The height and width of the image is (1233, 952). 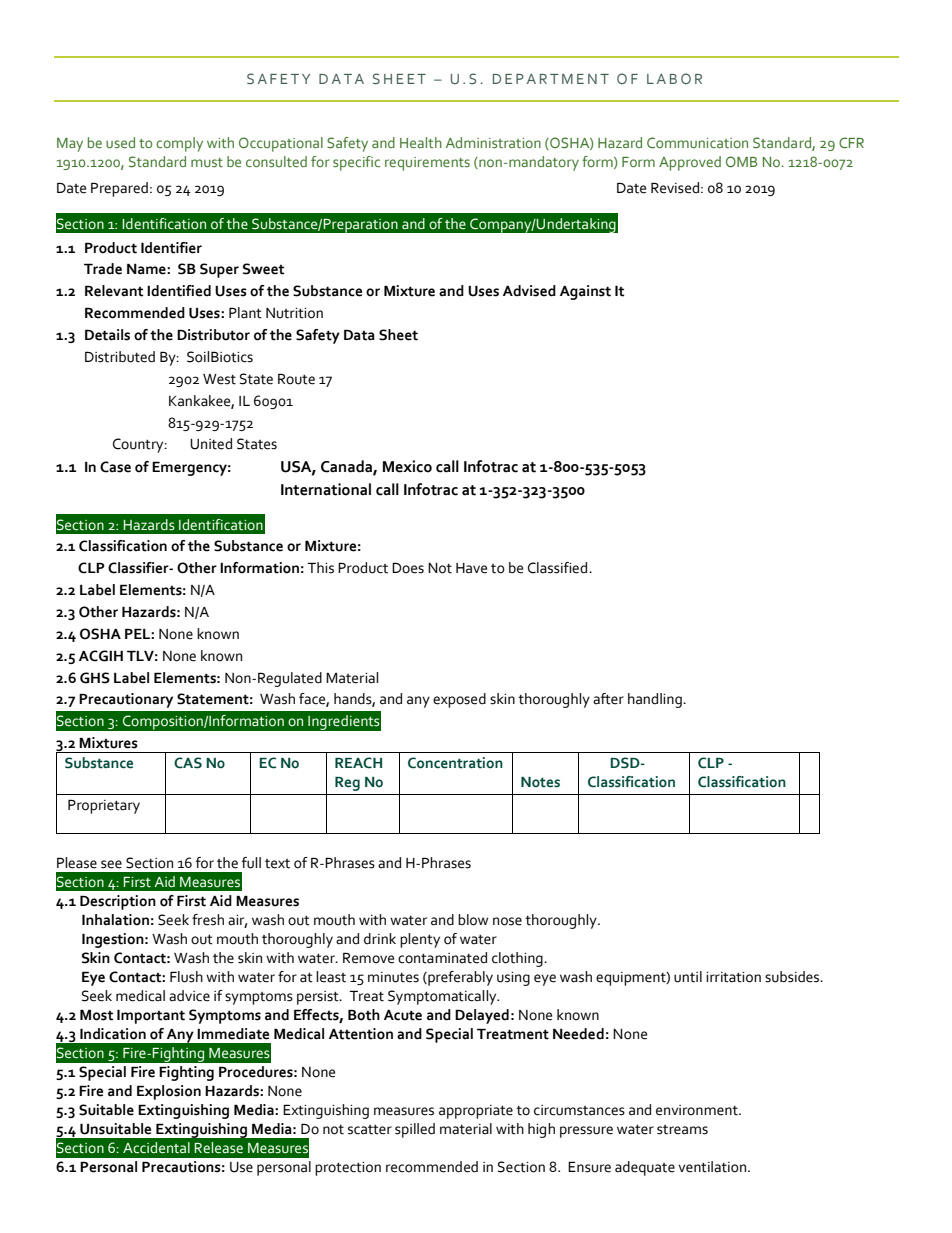 I want to click on OMB, so click(x=741, y=161).
